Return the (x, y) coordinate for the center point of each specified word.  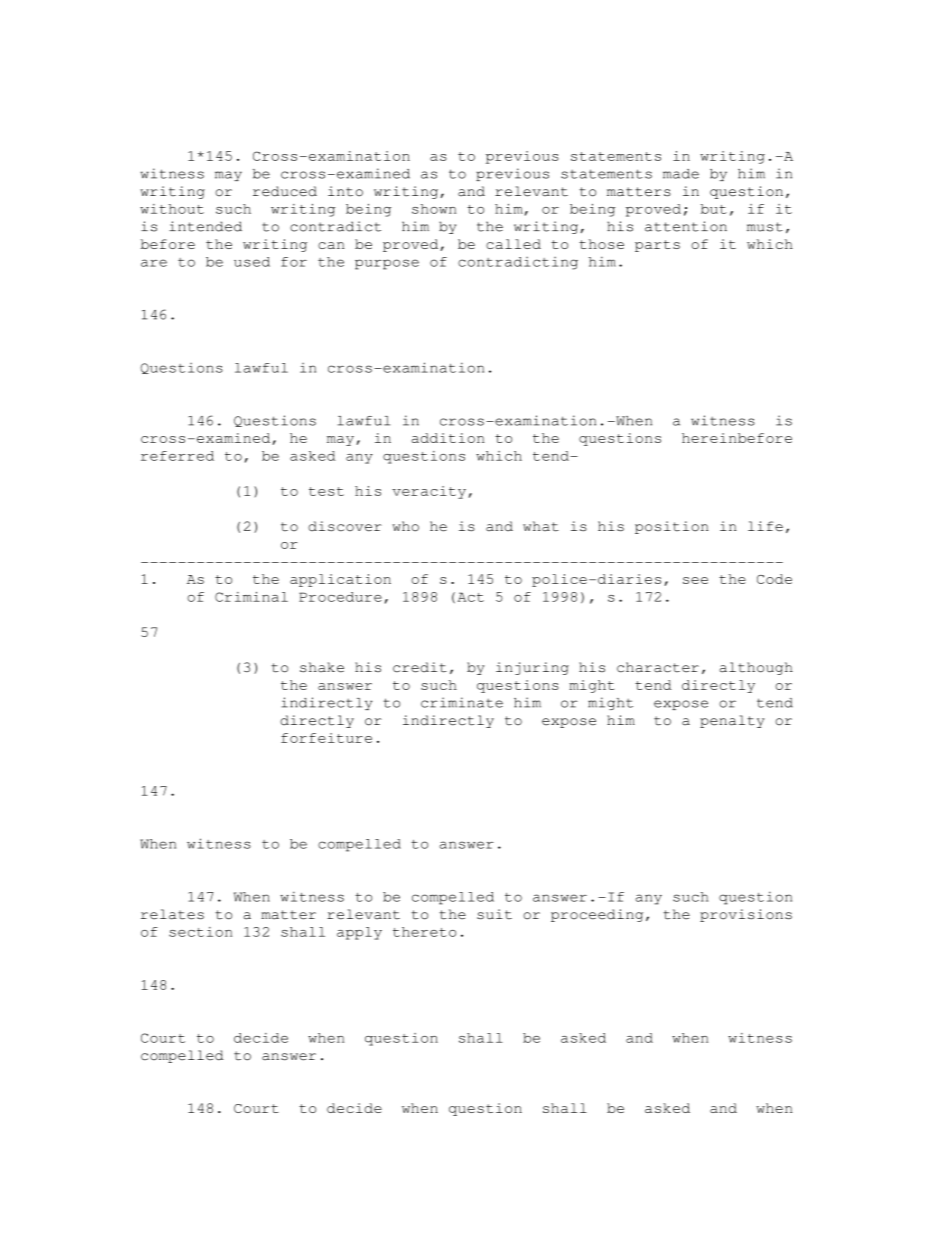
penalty (732, 721)
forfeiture (326, 738)
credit (420, 667)
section (200, 932)
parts (657, 246)
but (714, 209)
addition (448, 438)
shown (434, 209)
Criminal (251, 597)
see (695, 580)
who (405, 526)
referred (177, 456)
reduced (285, 191)
